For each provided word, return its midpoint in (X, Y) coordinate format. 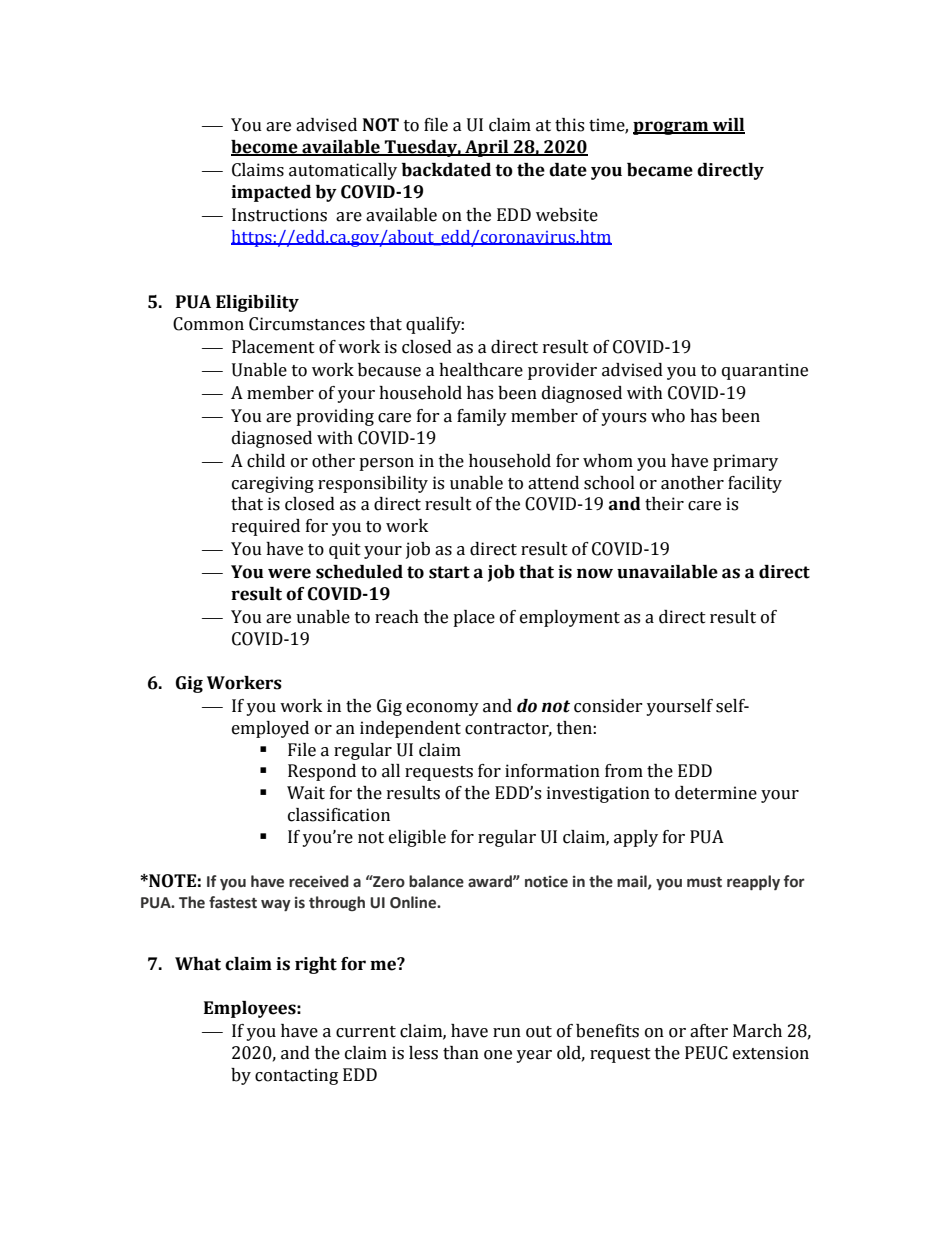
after (709, 1031)
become (265, 147)
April (487, 148)
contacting (296, 1076)
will (728, 126)
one (498, 1055)
